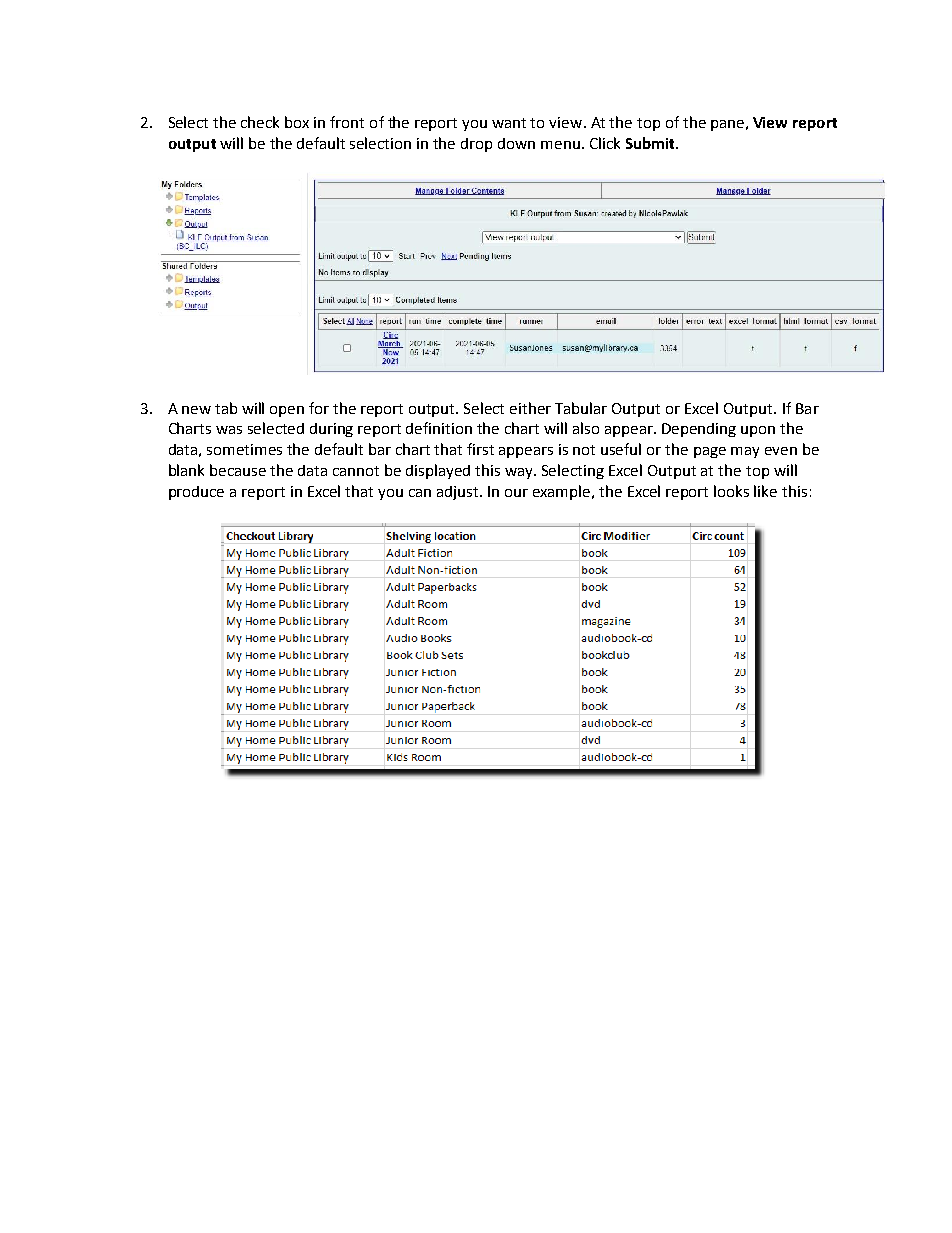  Describe the element at coordinates (287, 411) in the image. I see `open` at that location.
